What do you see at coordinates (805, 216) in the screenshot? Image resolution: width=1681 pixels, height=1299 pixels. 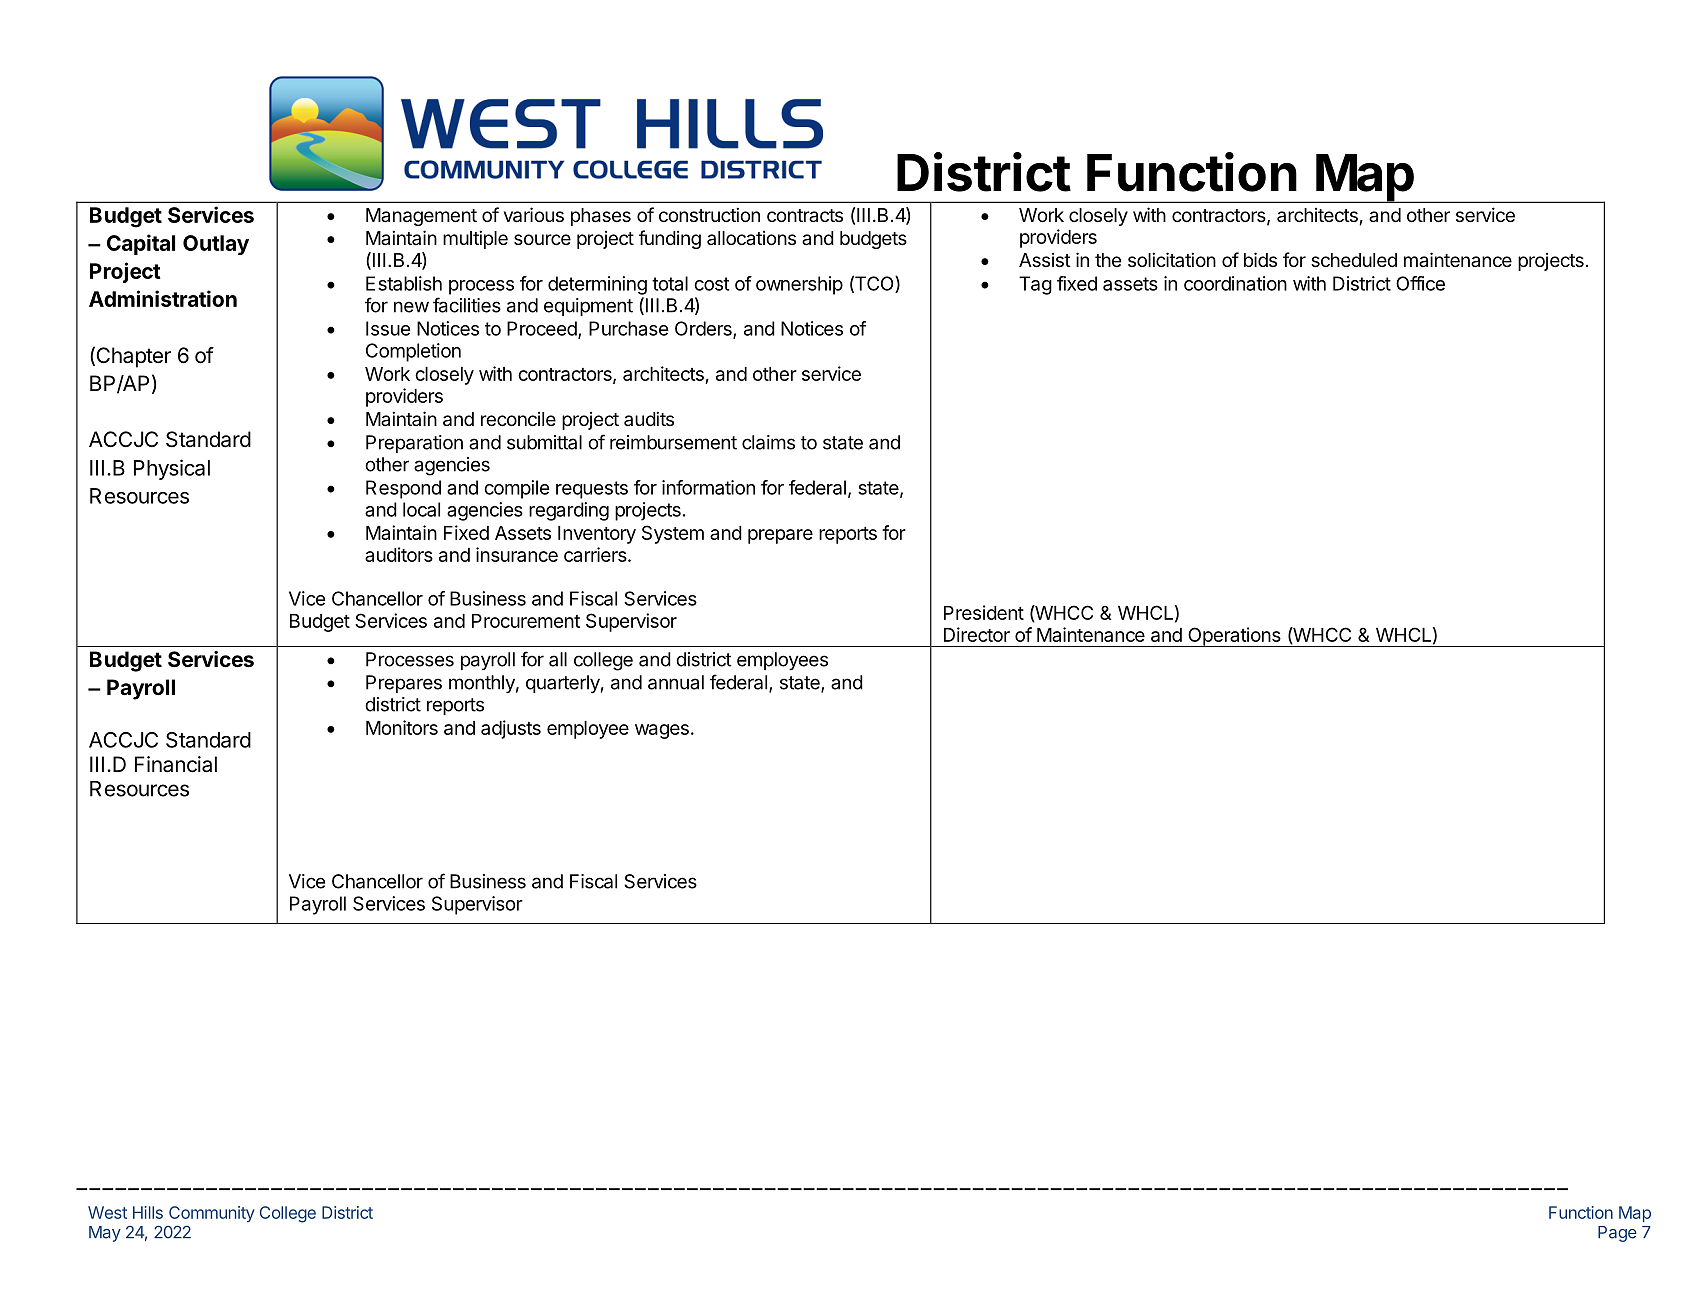 I see `contracts` at bounding box center [805, 216].
